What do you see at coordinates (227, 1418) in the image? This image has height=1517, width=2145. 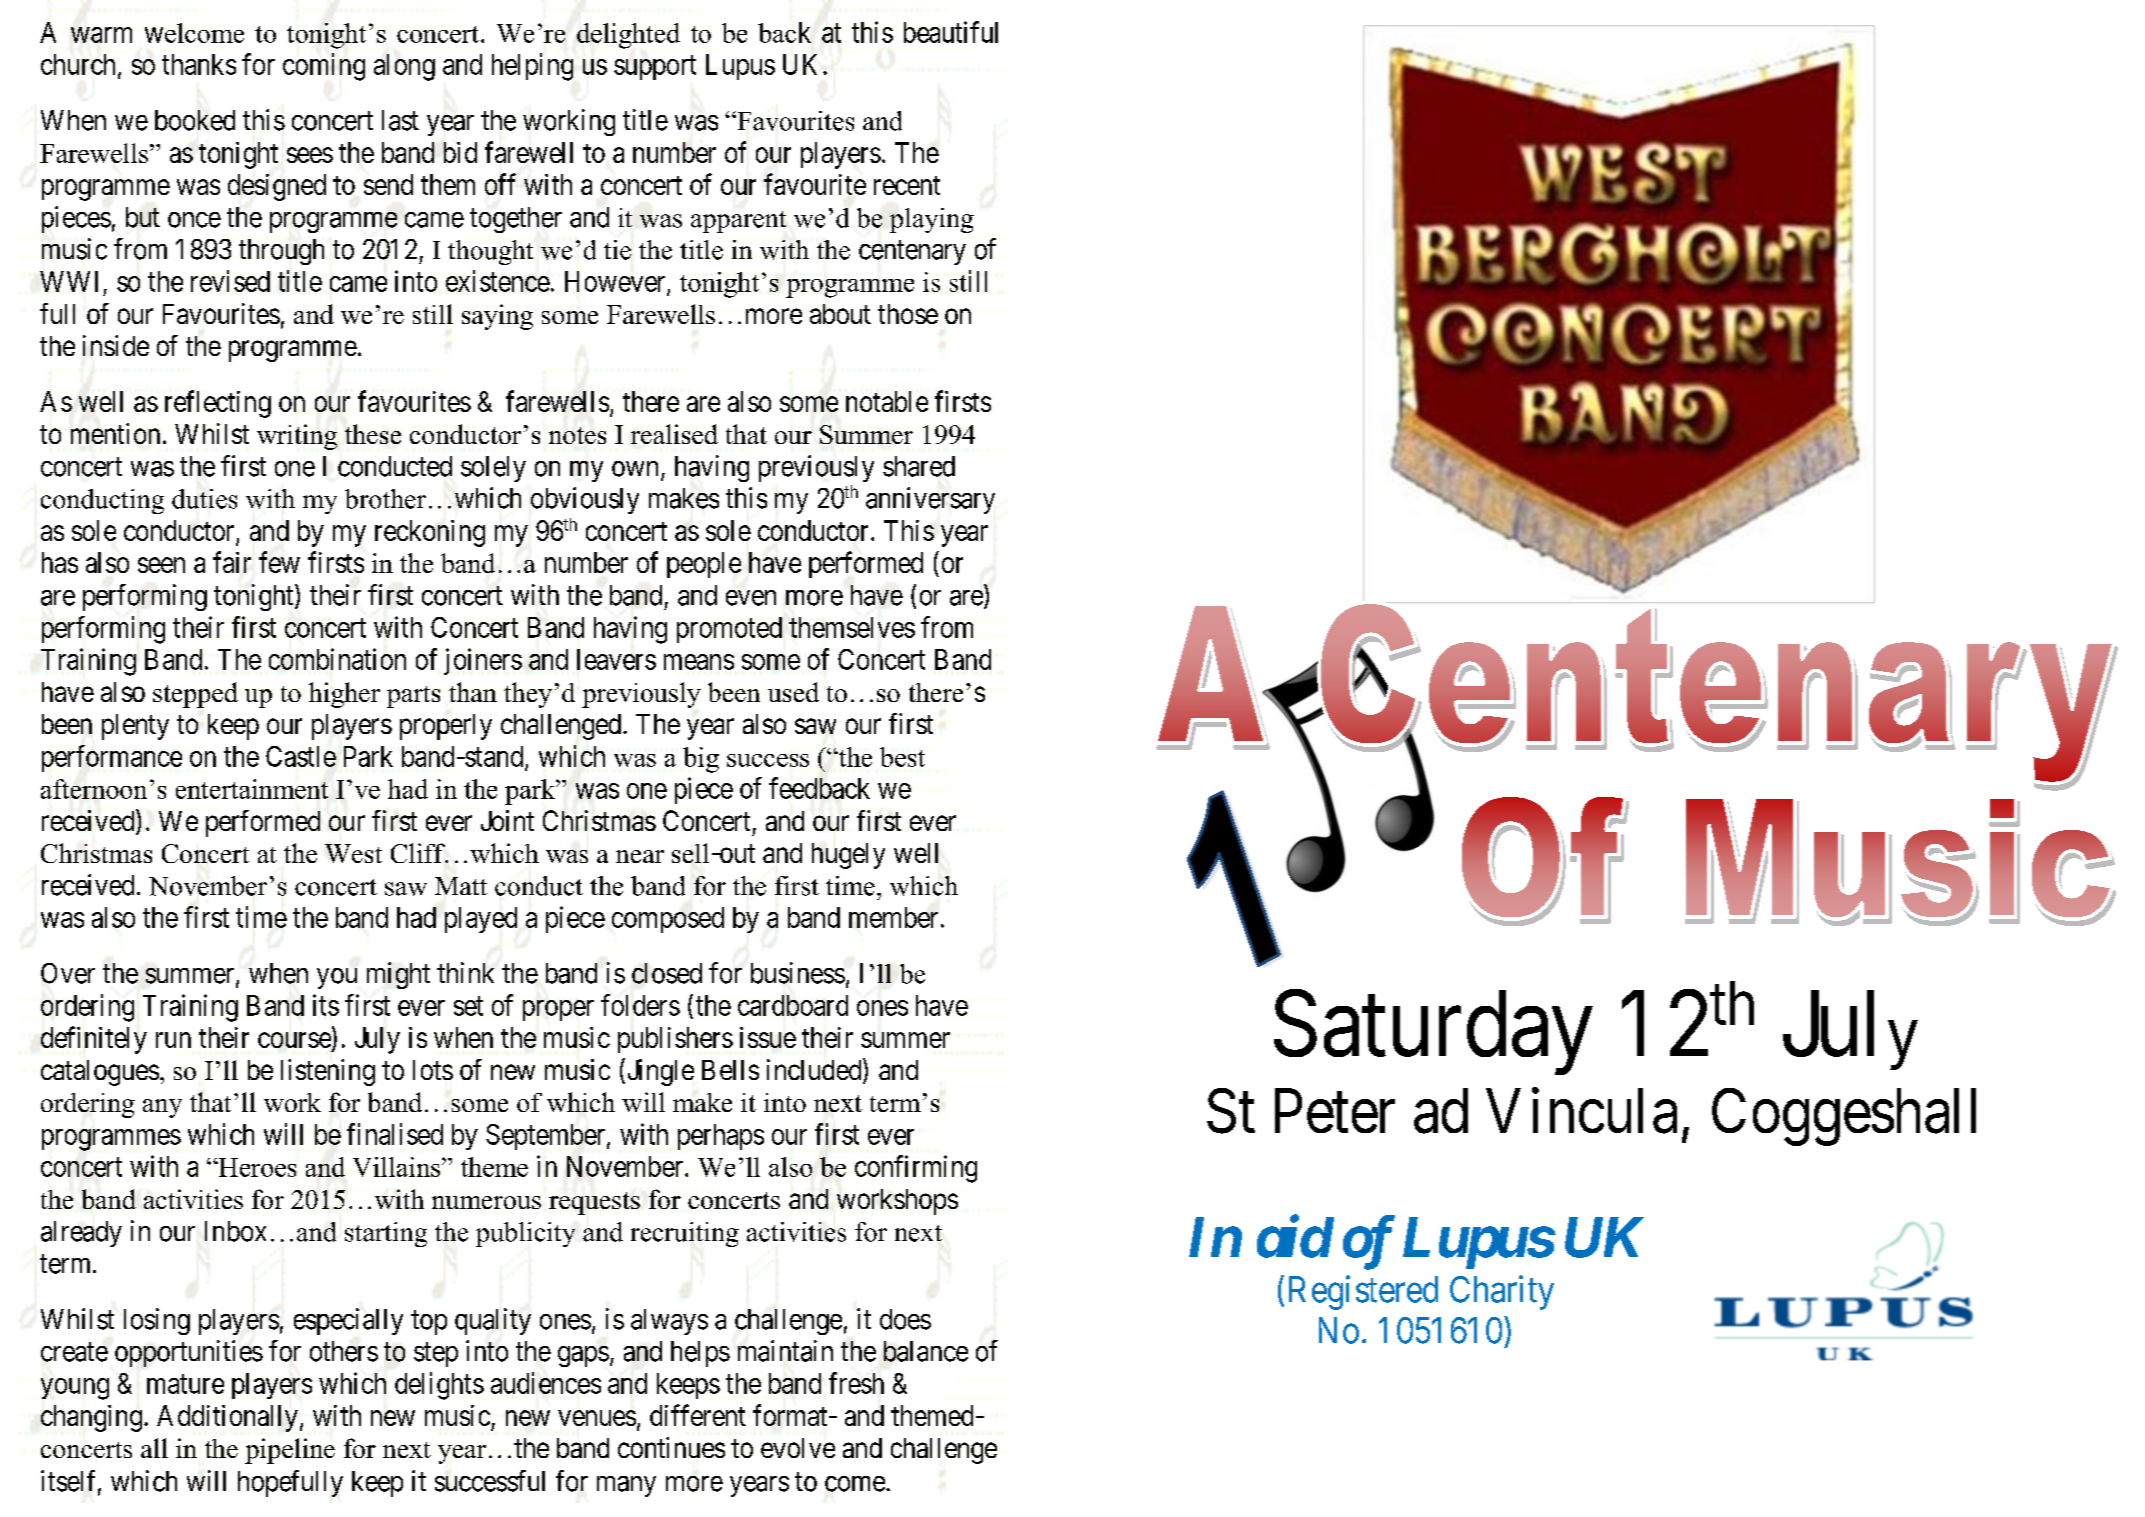 I see `Additionally` at bounding box center [227, 1418].
